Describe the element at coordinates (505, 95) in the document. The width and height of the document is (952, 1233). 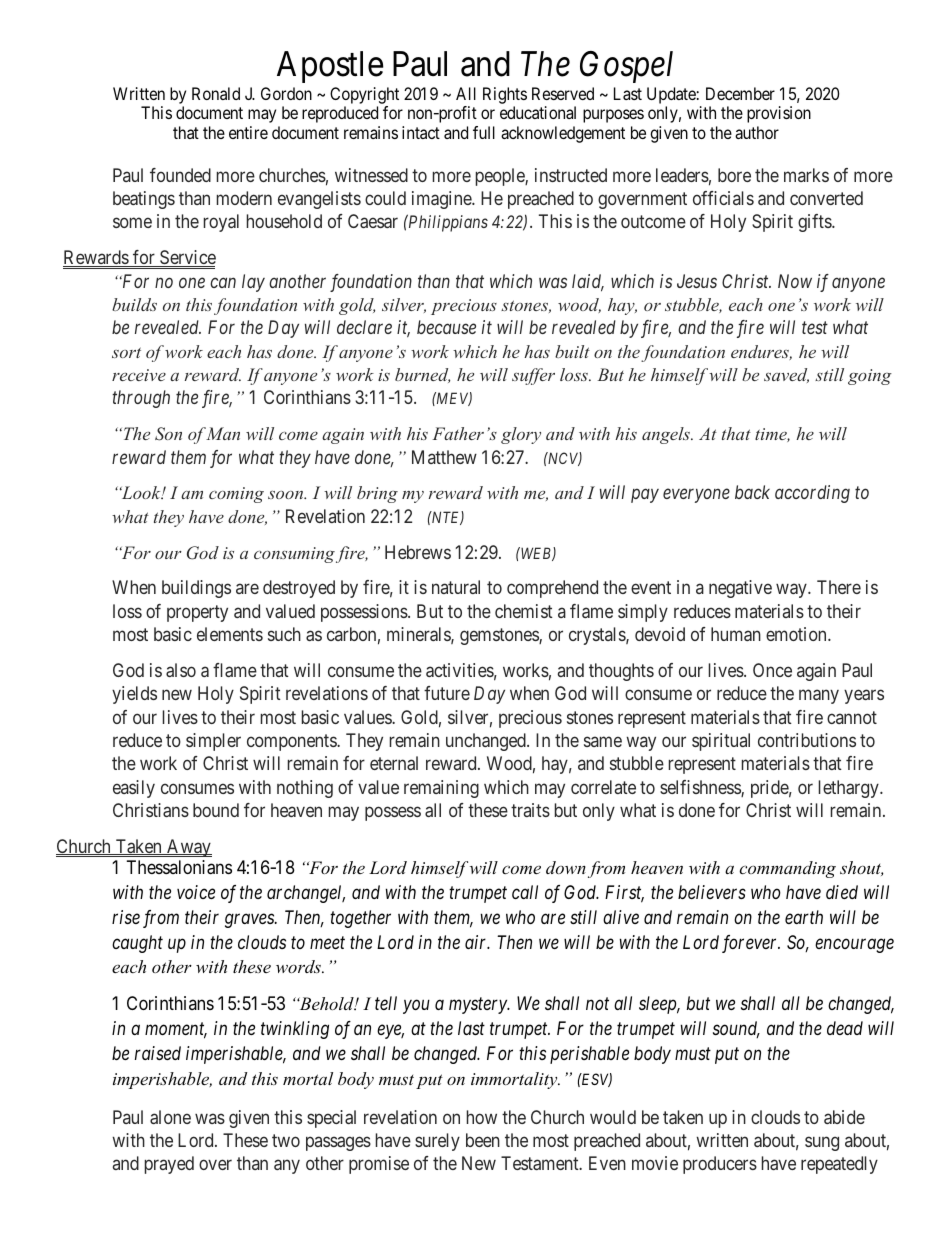
I see `Rights` at that location.
